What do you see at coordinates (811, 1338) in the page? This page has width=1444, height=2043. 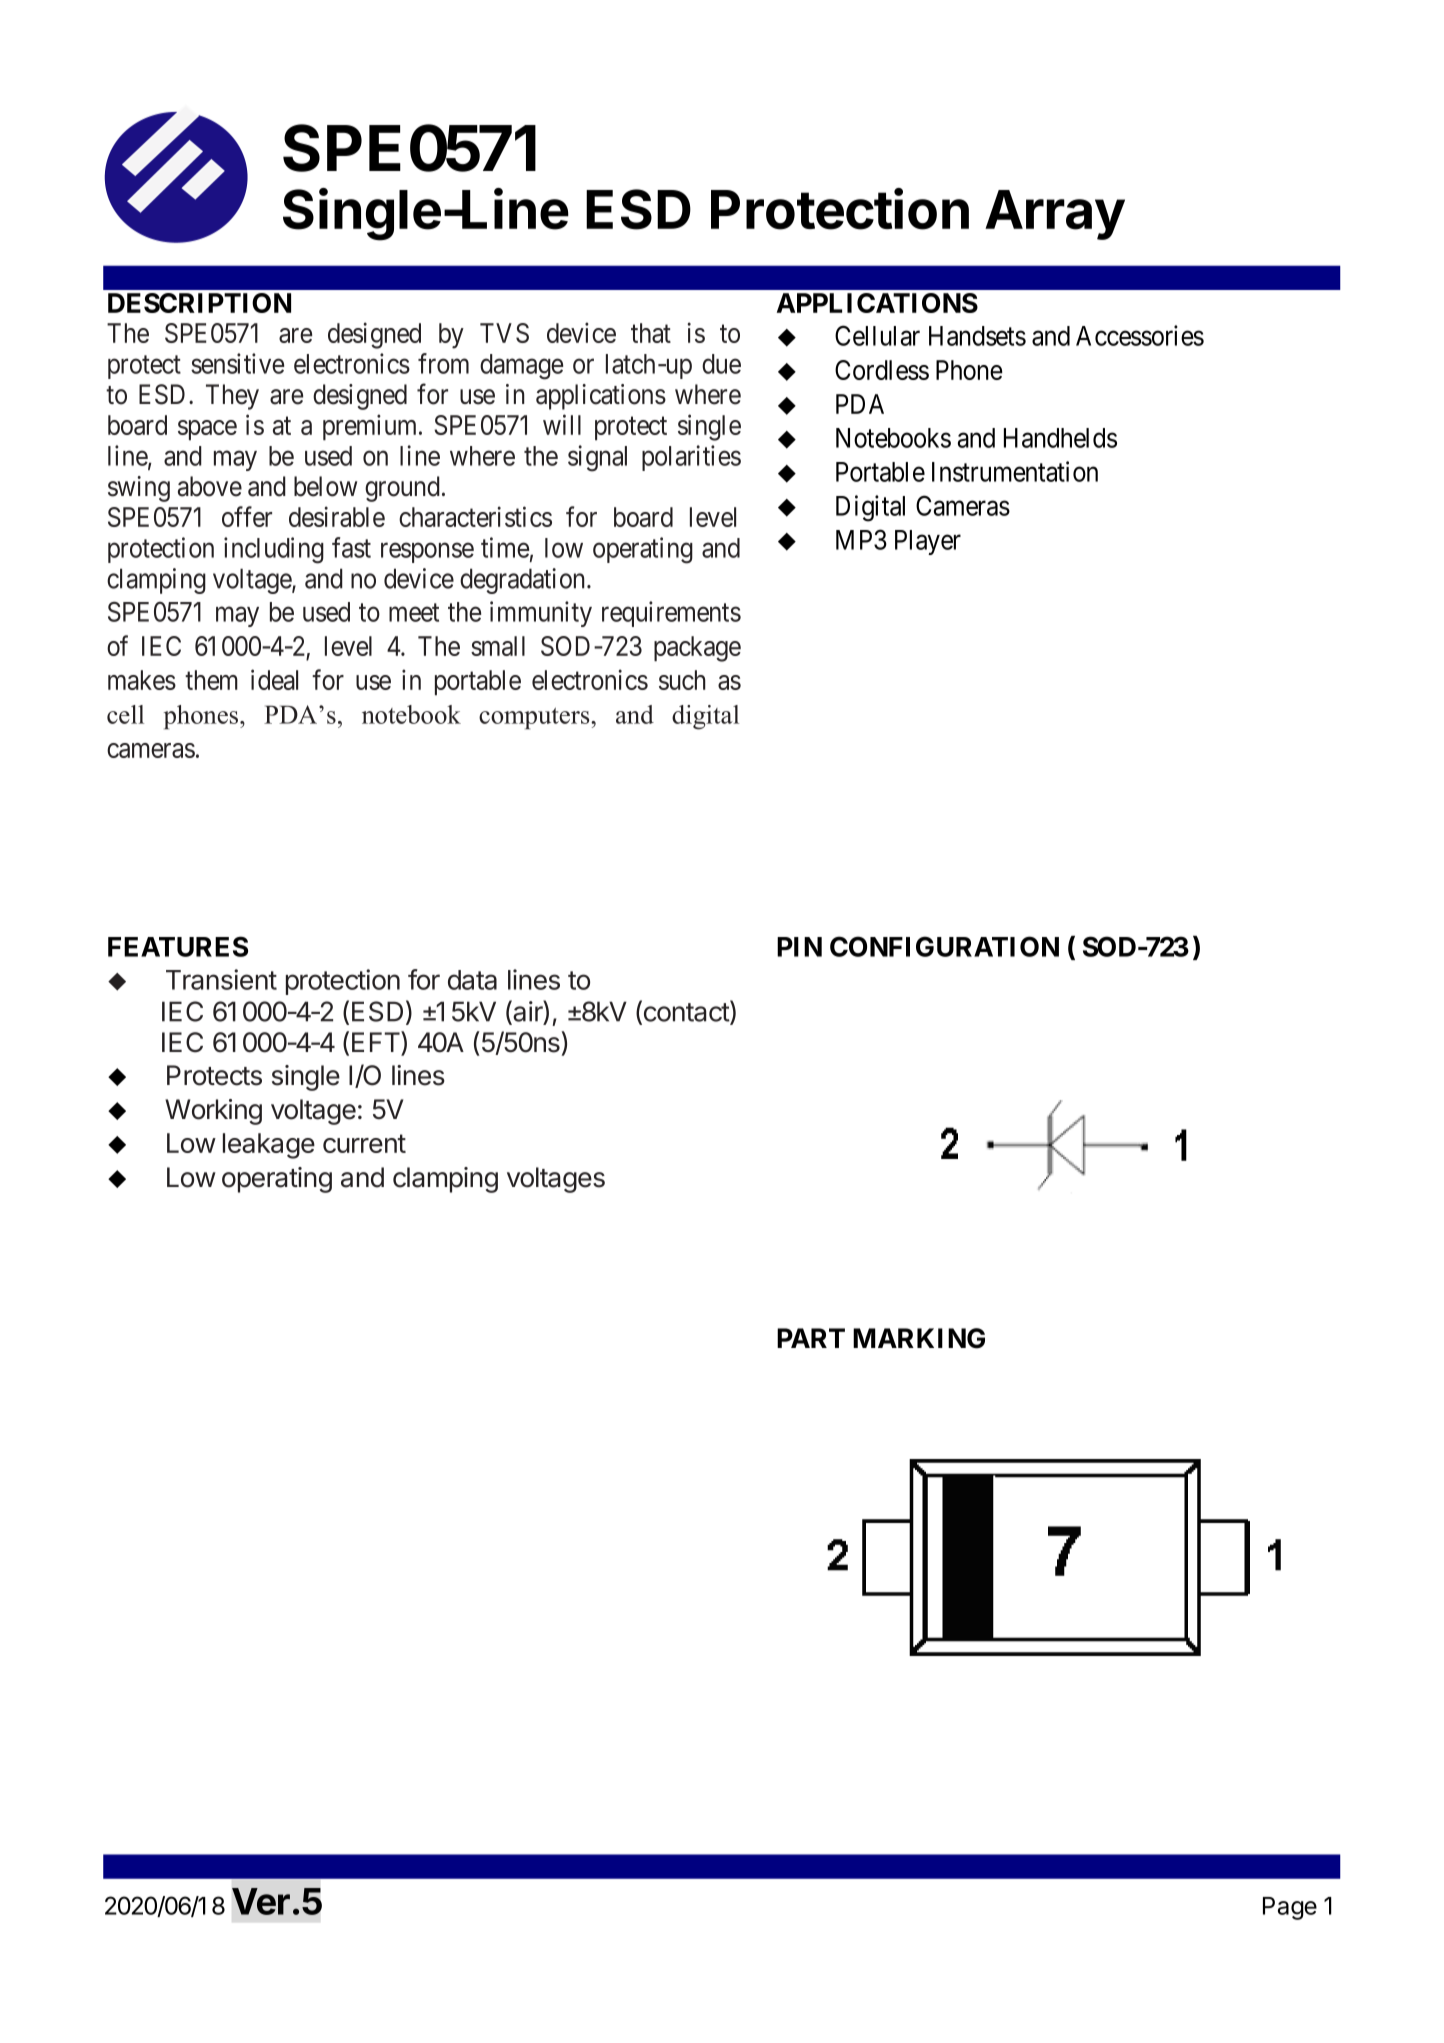 I see `PART` at bounding box center [811, 1338].
